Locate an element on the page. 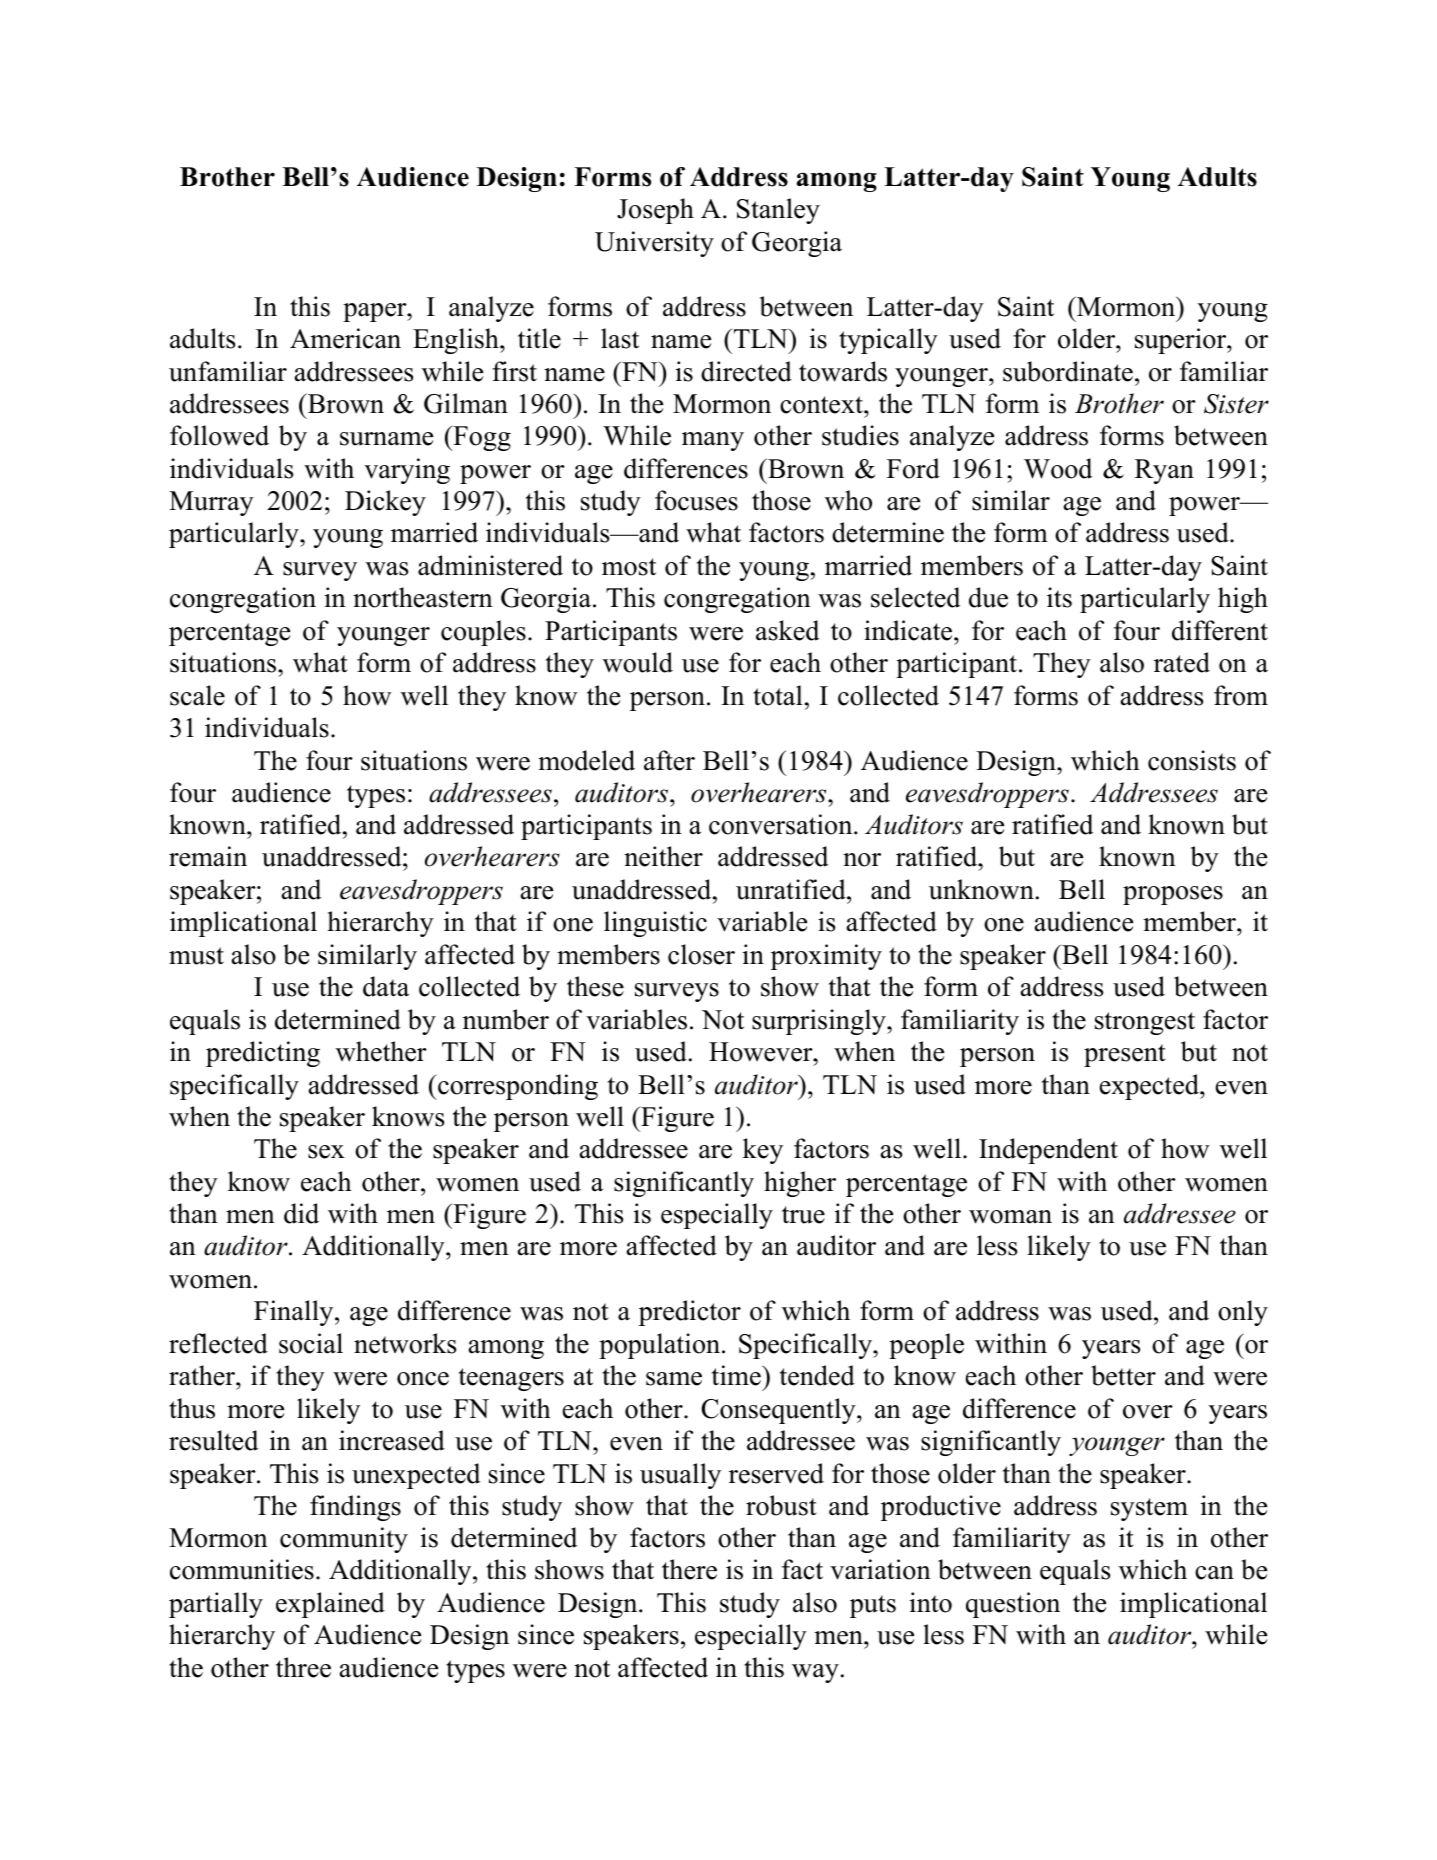 Image resolution: width=1437 pixels, height=1860 pixels. closer is located at coordinates (701, 954).
